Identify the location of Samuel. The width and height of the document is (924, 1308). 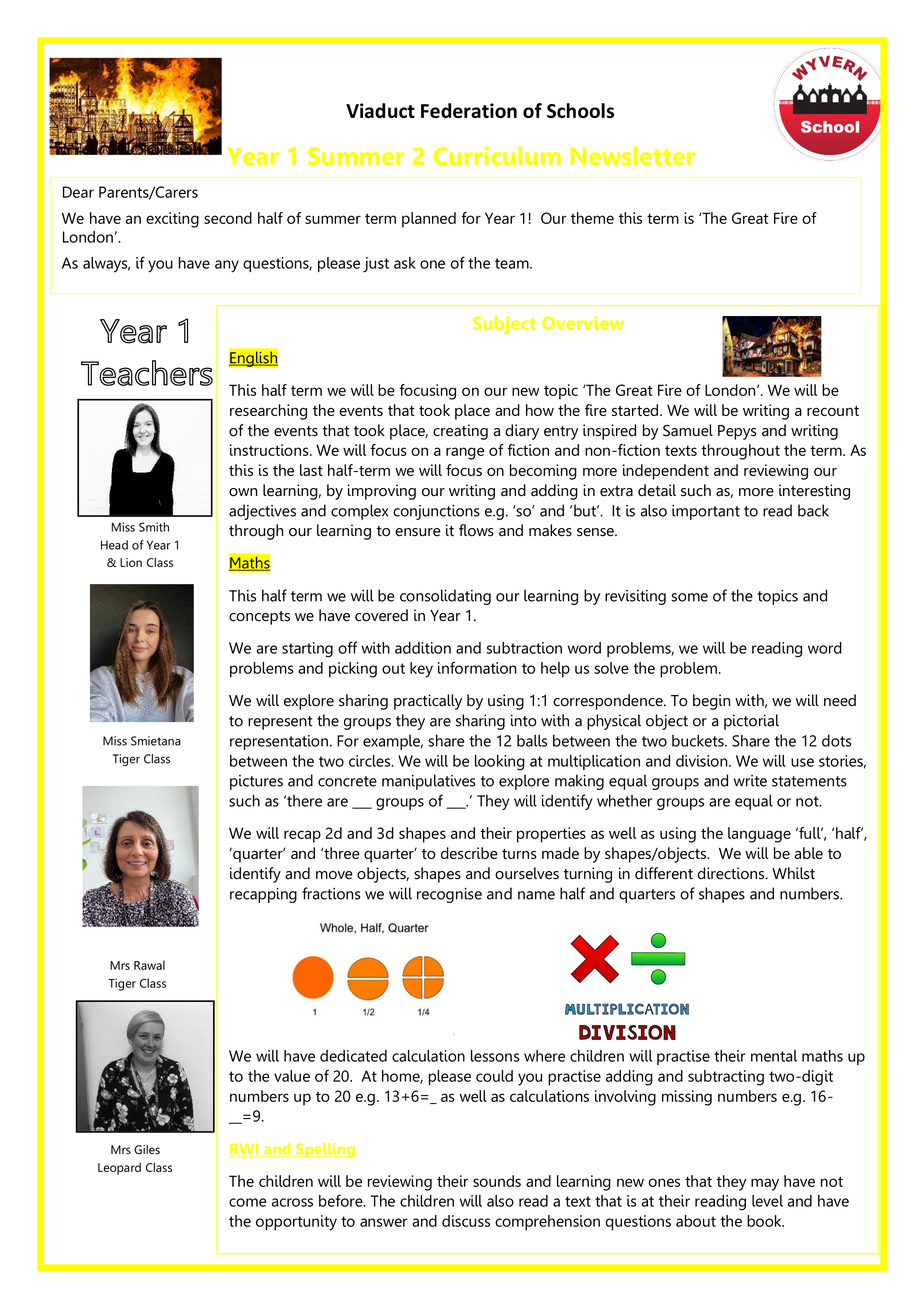
(688, 430).
